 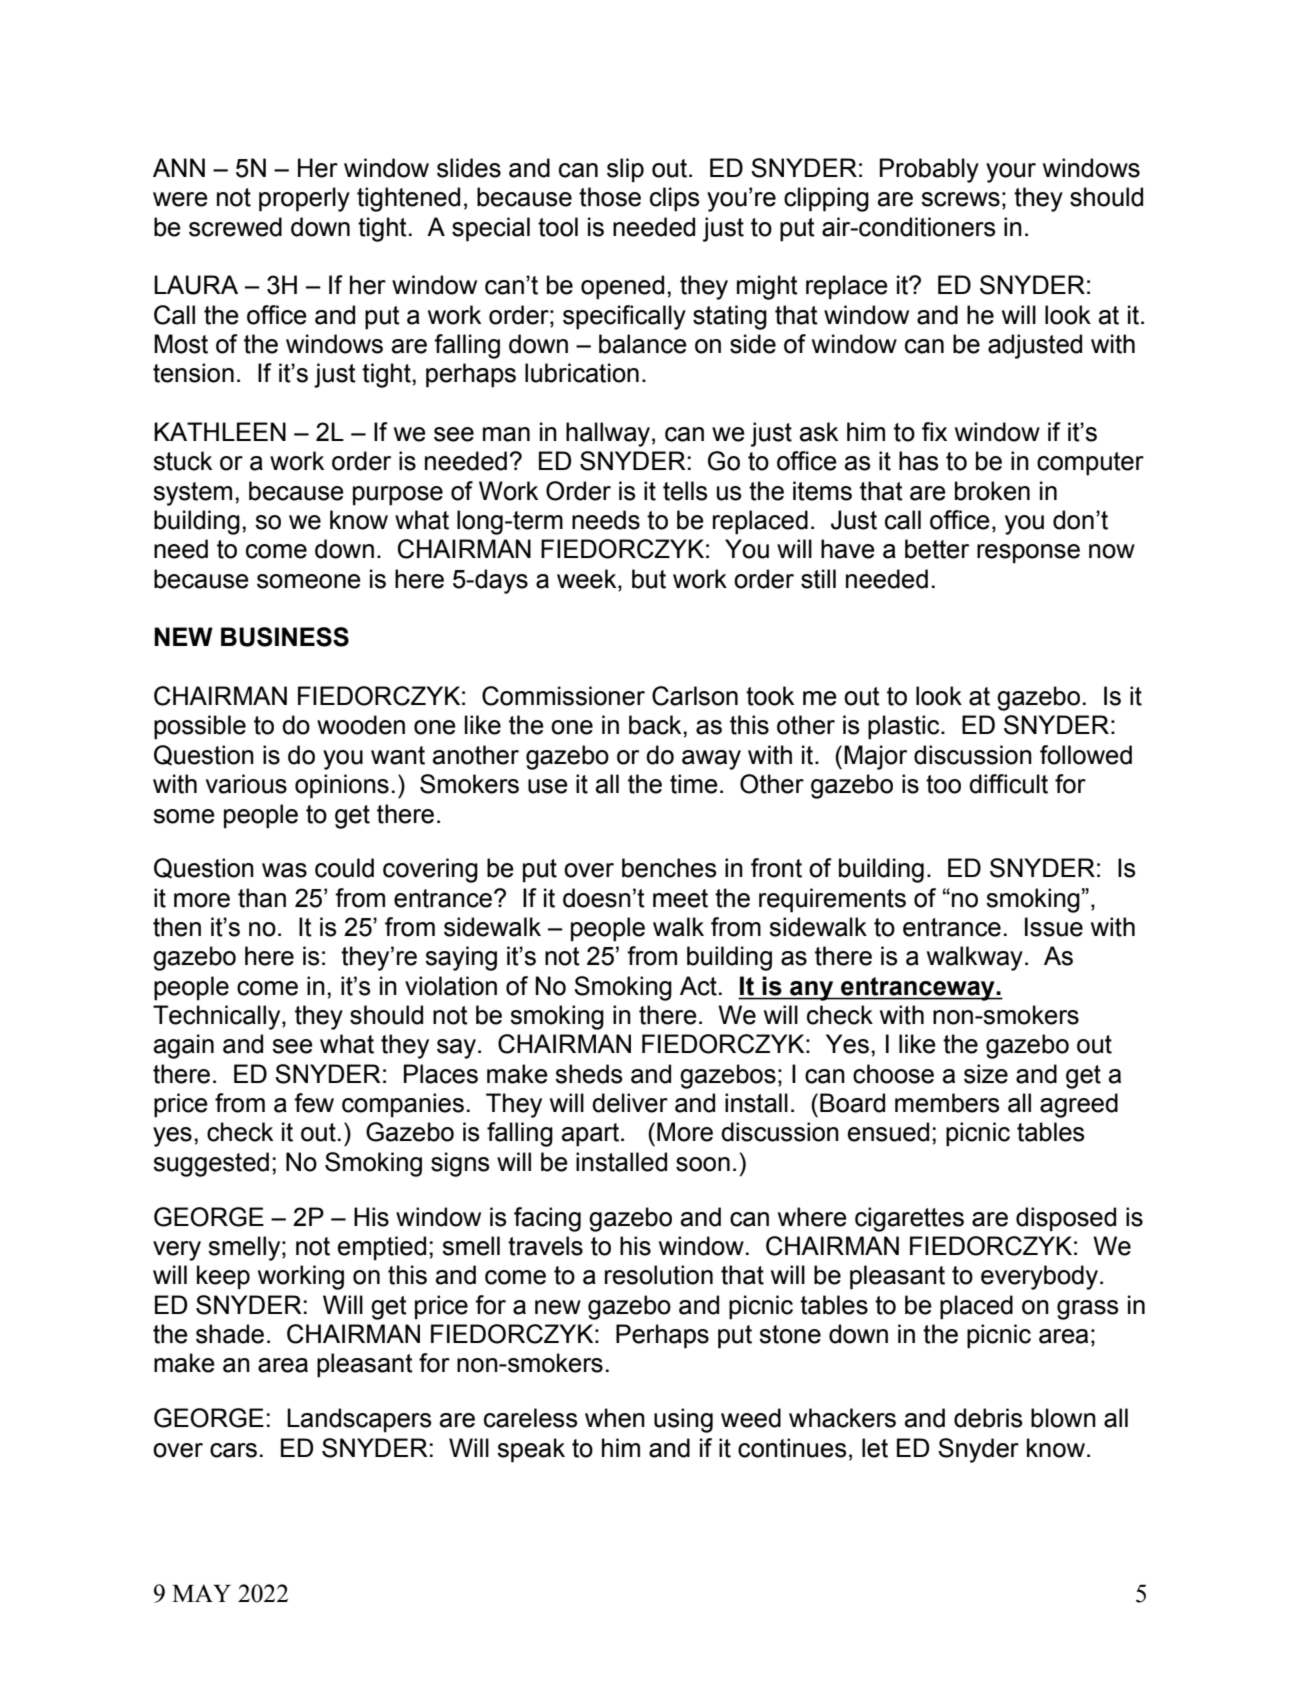 I want to click on deliver, so click(x=630, y=1103).
